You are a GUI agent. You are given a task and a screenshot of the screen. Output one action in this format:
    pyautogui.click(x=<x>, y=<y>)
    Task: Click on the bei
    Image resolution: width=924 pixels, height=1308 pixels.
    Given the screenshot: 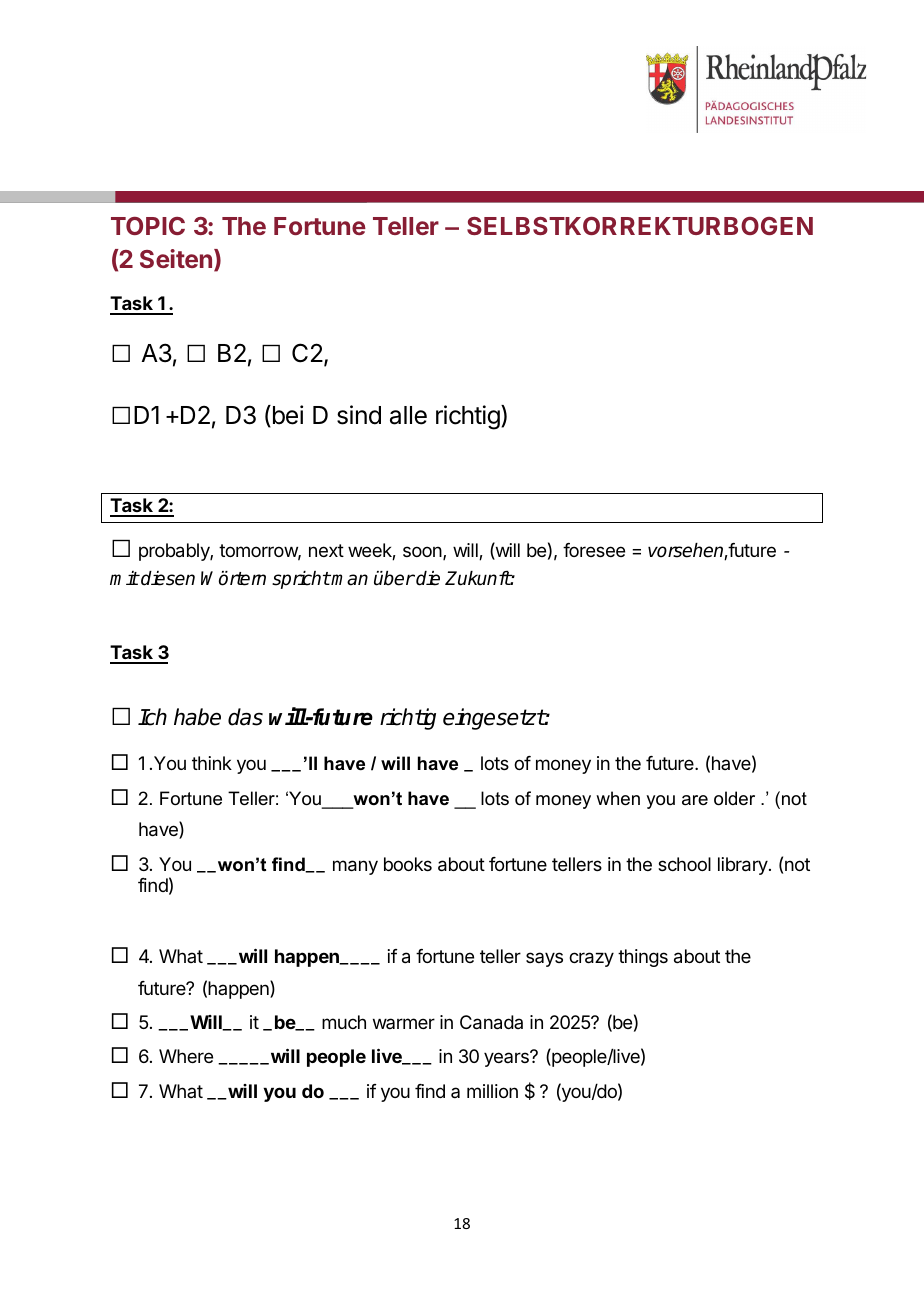 What is the action you would take?
    pyautogui.click(x=286, y=416)
